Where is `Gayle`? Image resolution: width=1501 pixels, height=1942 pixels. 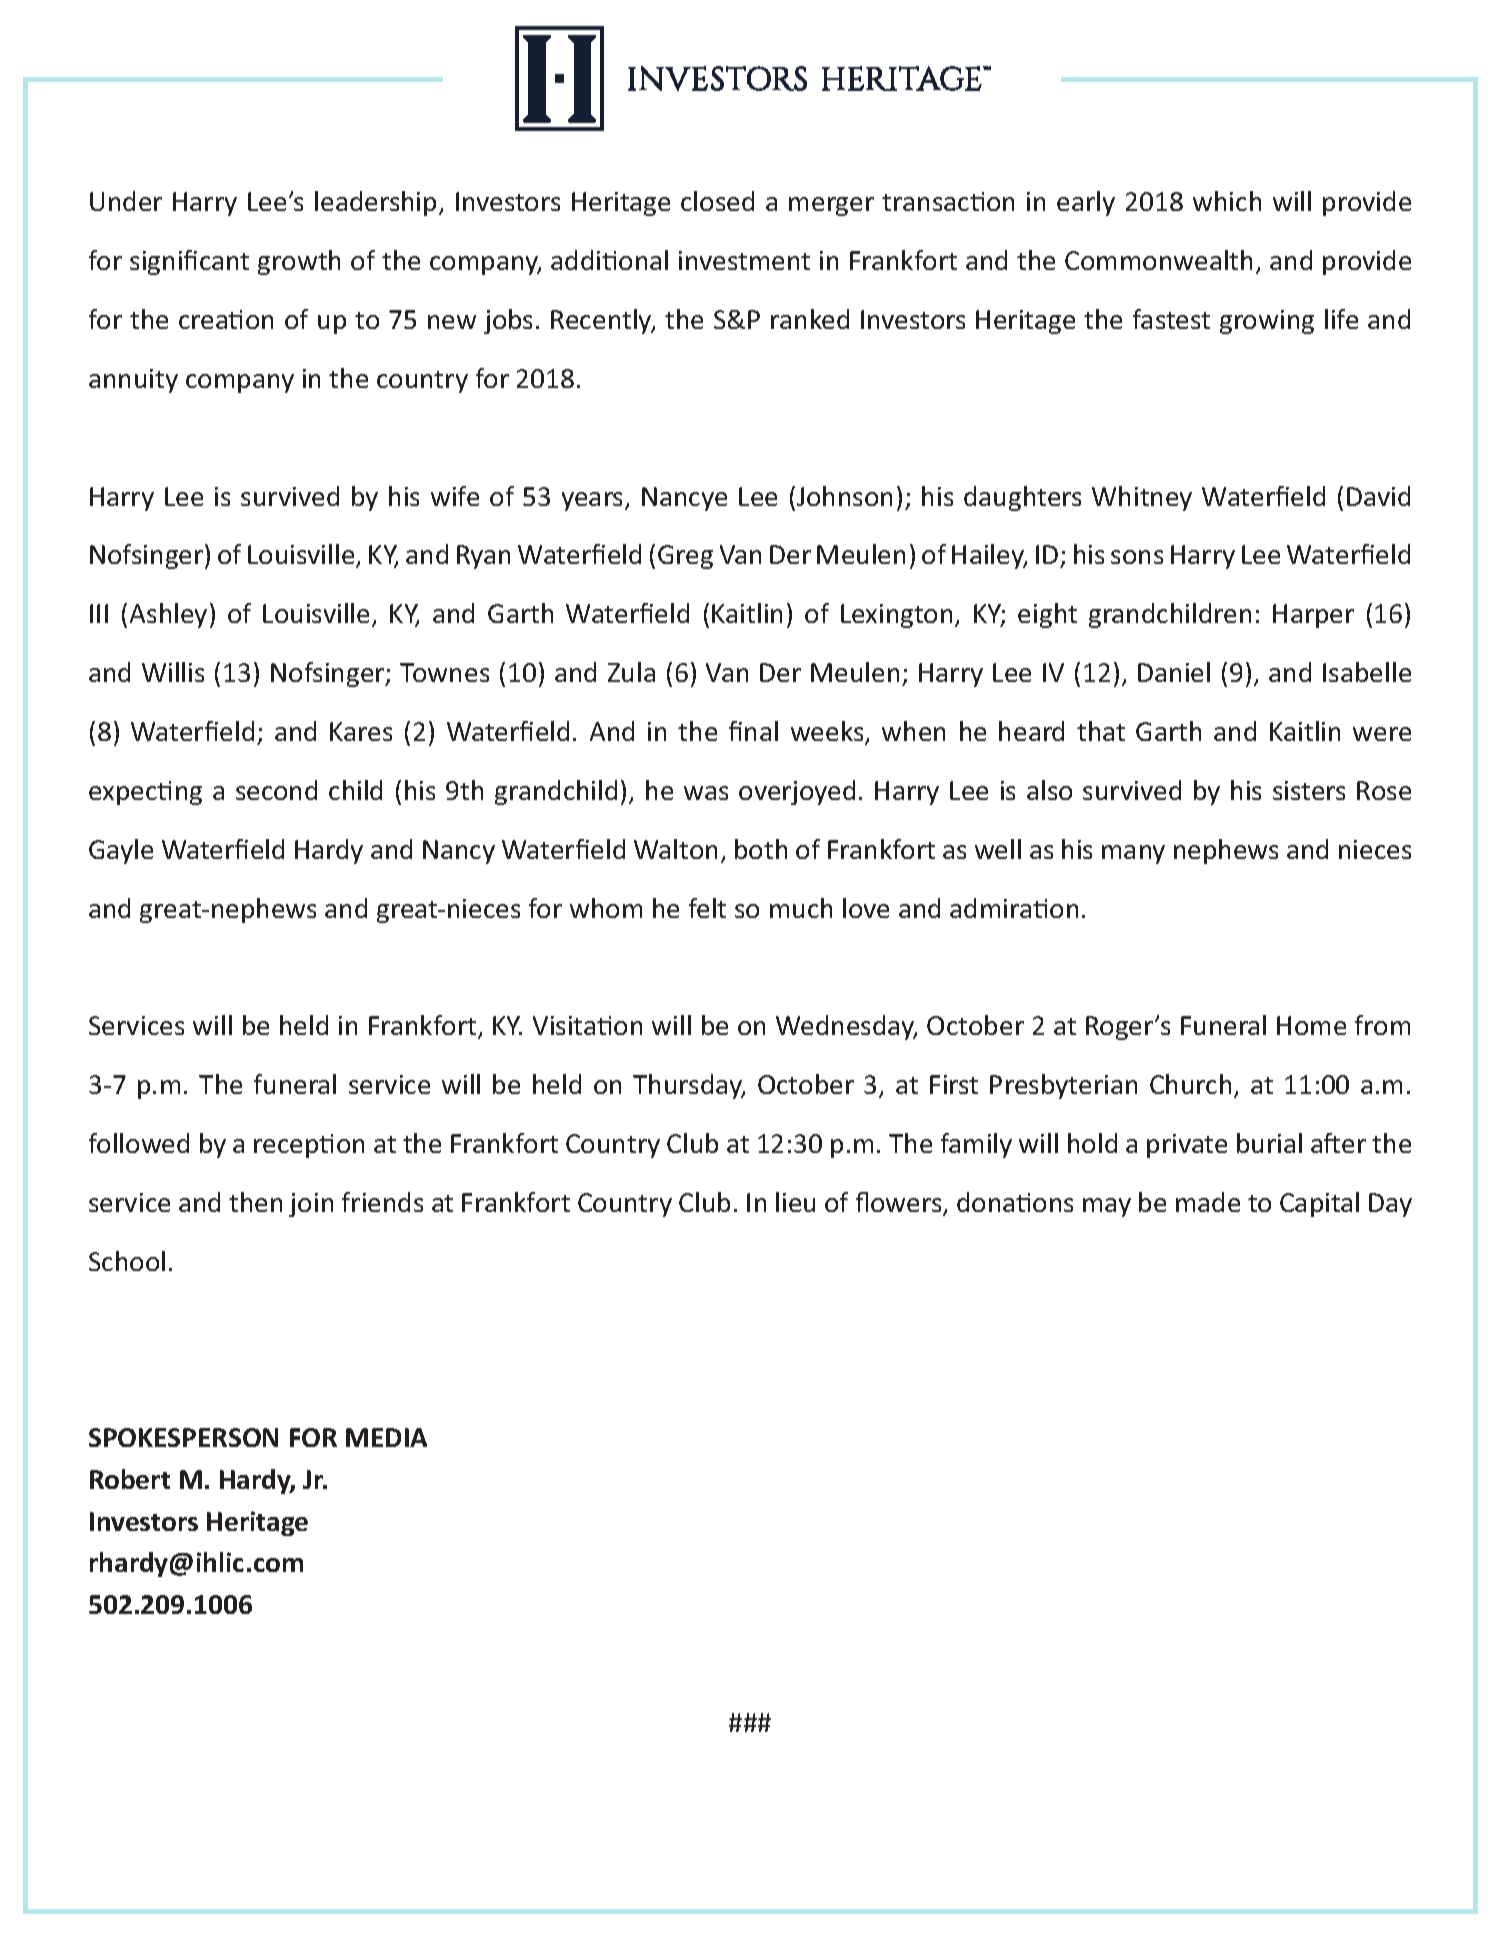 Gayle is located at coordinates (121, 851).
